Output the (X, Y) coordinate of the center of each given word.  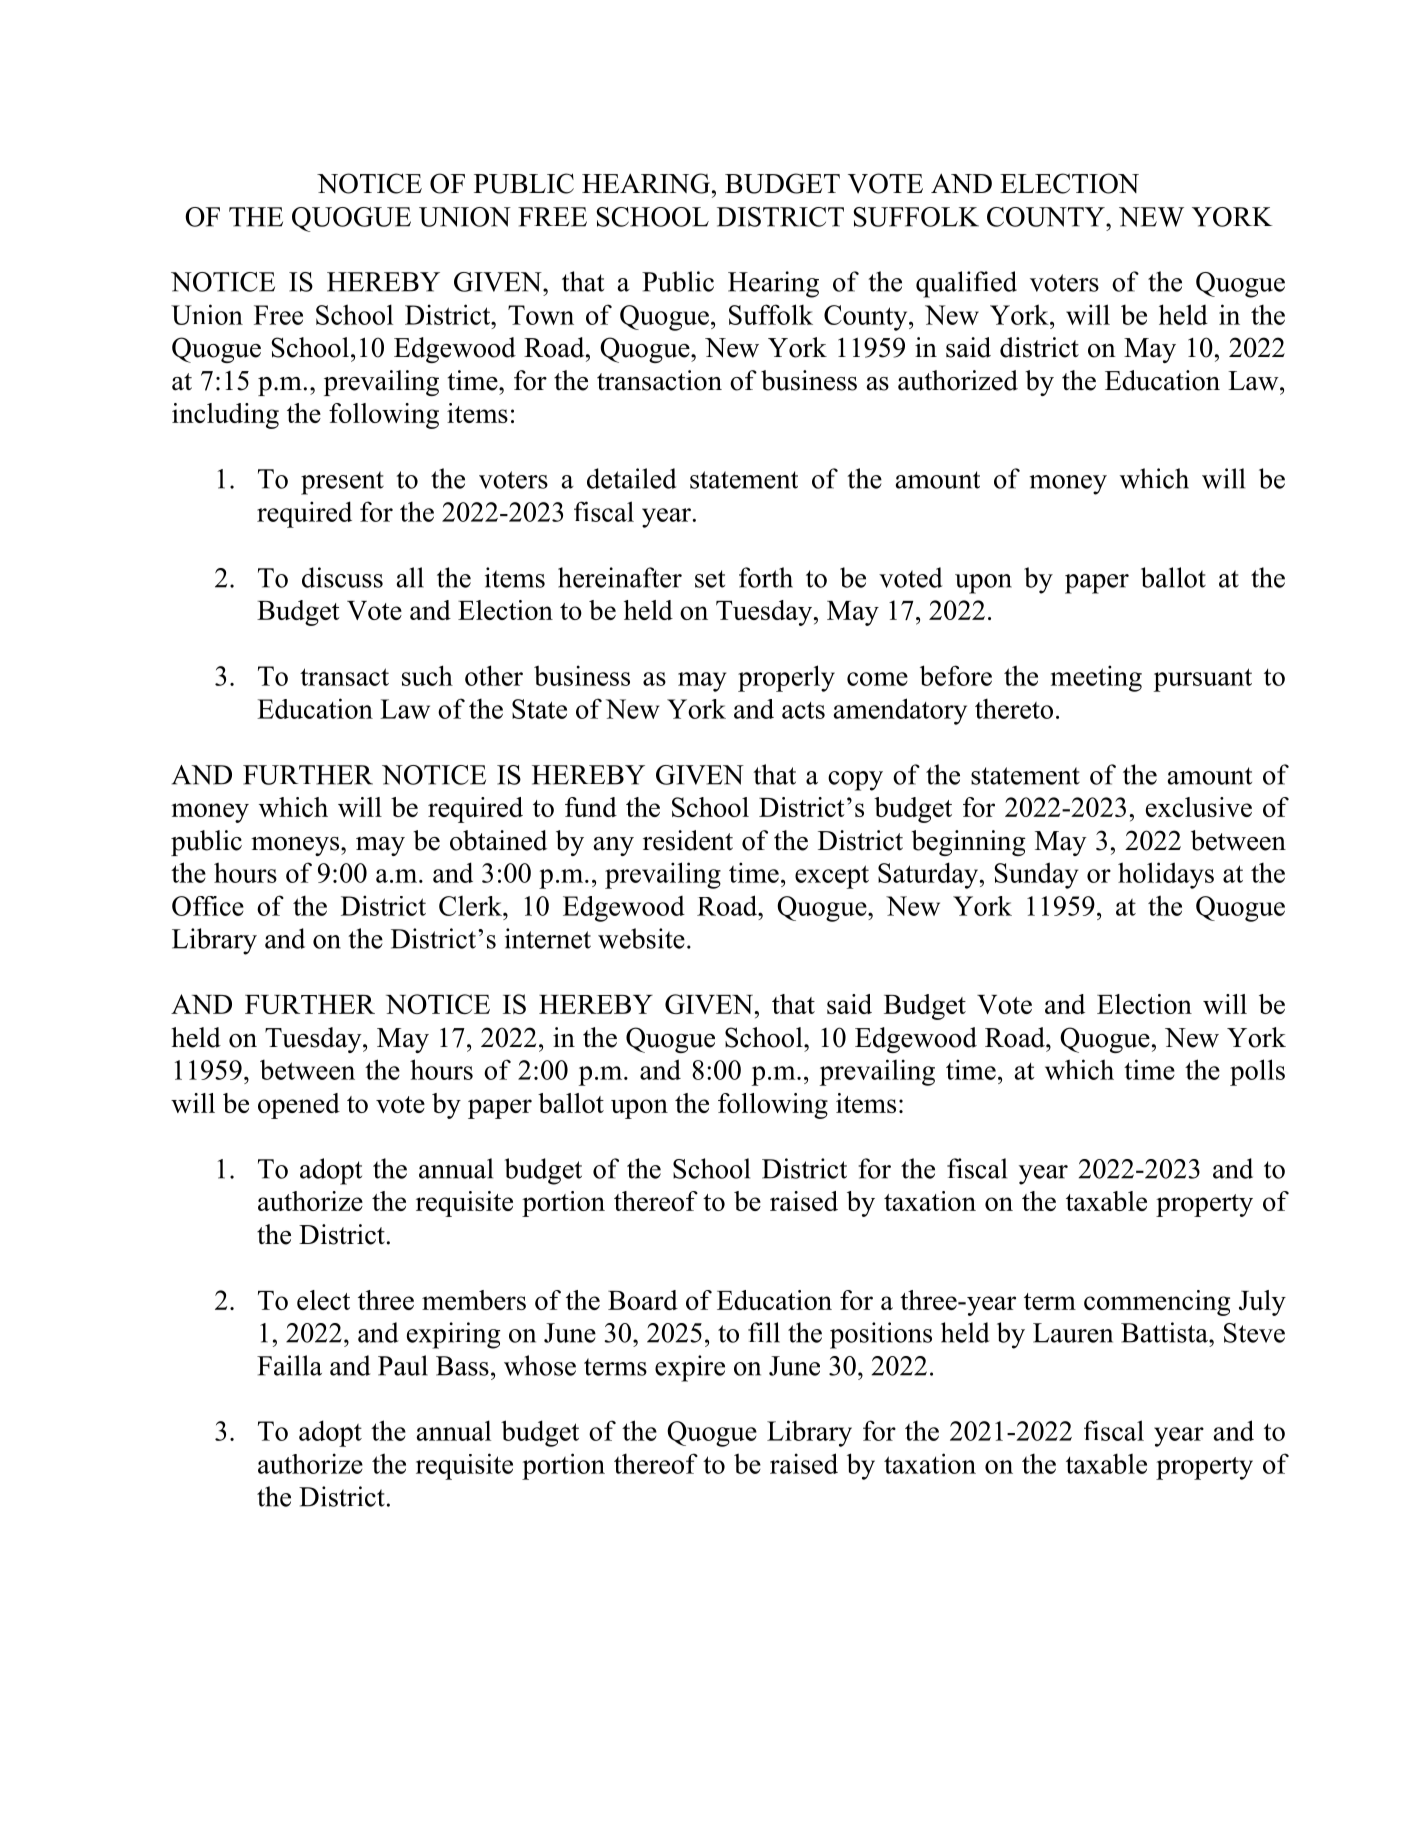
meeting (1096, 678)
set (710, 579)
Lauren (1073, 1333)
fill (764, 1332)
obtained (498, 840)
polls (1257, 1072)
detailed (631, 478)
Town (541, 315)
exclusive (1199, 807)
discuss (342, 577)
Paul (403, 1365)
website (641, 938)
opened (299, 1106)
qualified (966, 284)
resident (688, 840)
